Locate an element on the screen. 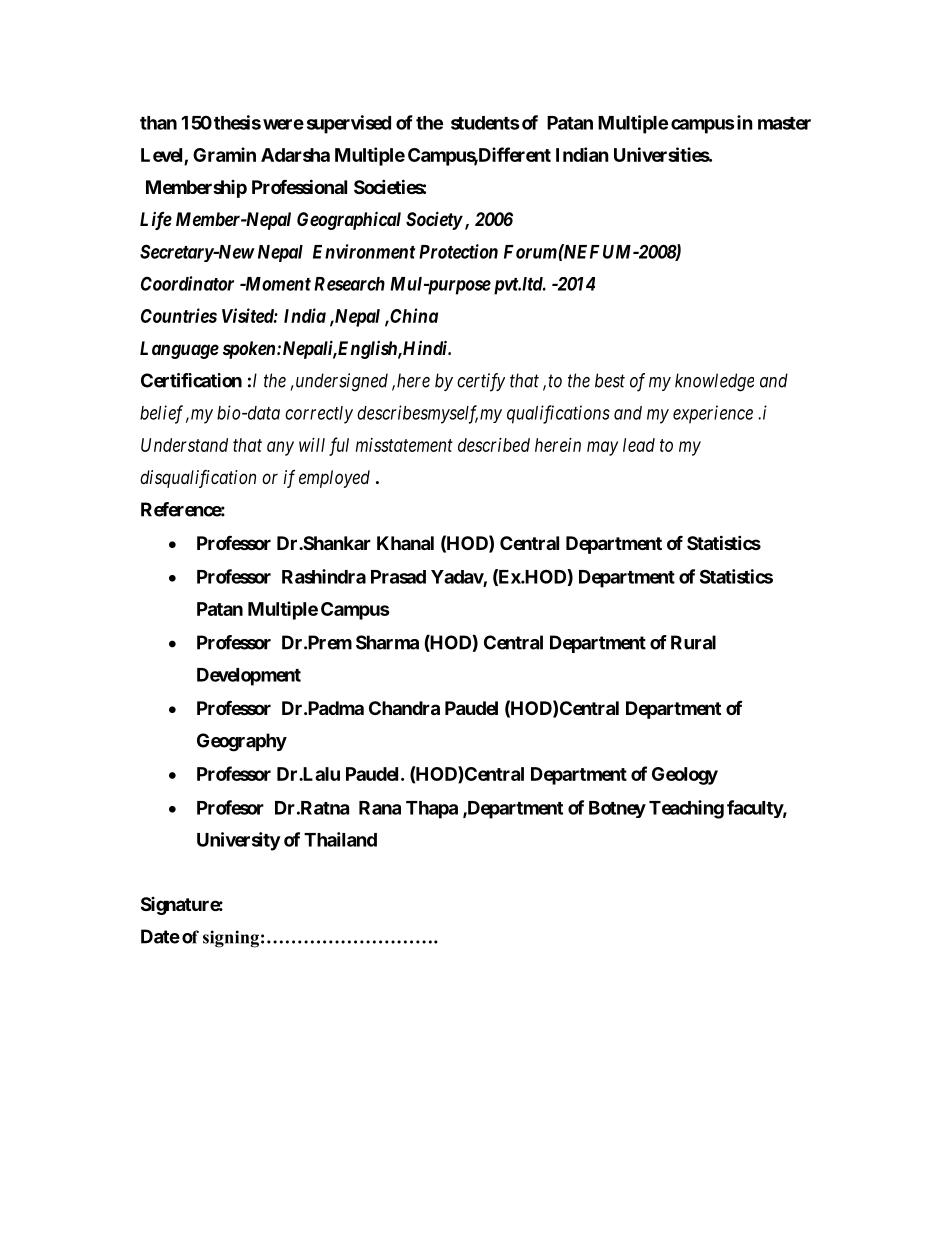  China is located at coordinates (413, 315).
